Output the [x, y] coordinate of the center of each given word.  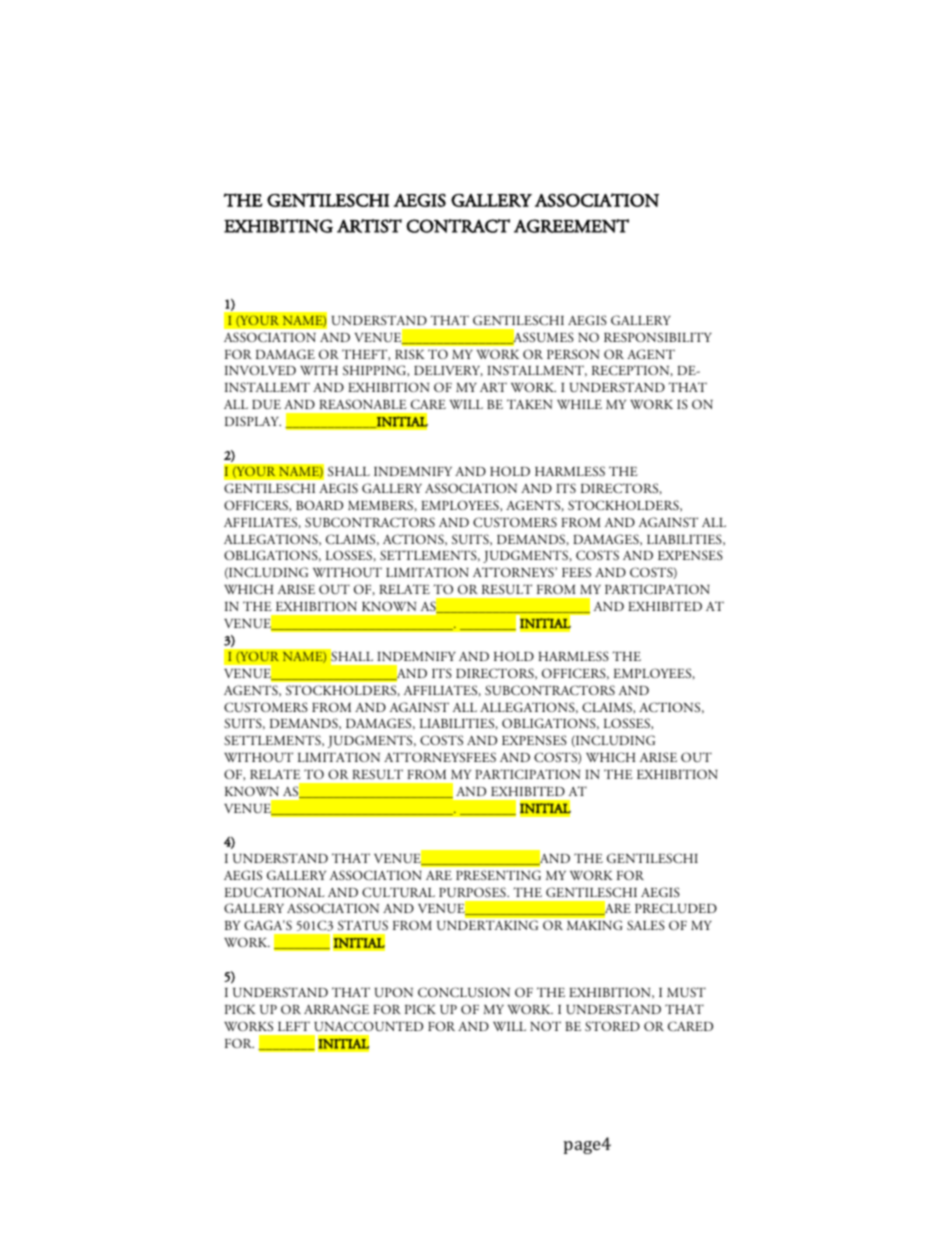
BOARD [319, 505]
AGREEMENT [571, 226]
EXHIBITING [278, 226]
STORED [612, 1026]
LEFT [294, 1026]
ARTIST [369, 226]
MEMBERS [380, 505]
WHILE [579, 404]
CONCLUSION [464, 992]
